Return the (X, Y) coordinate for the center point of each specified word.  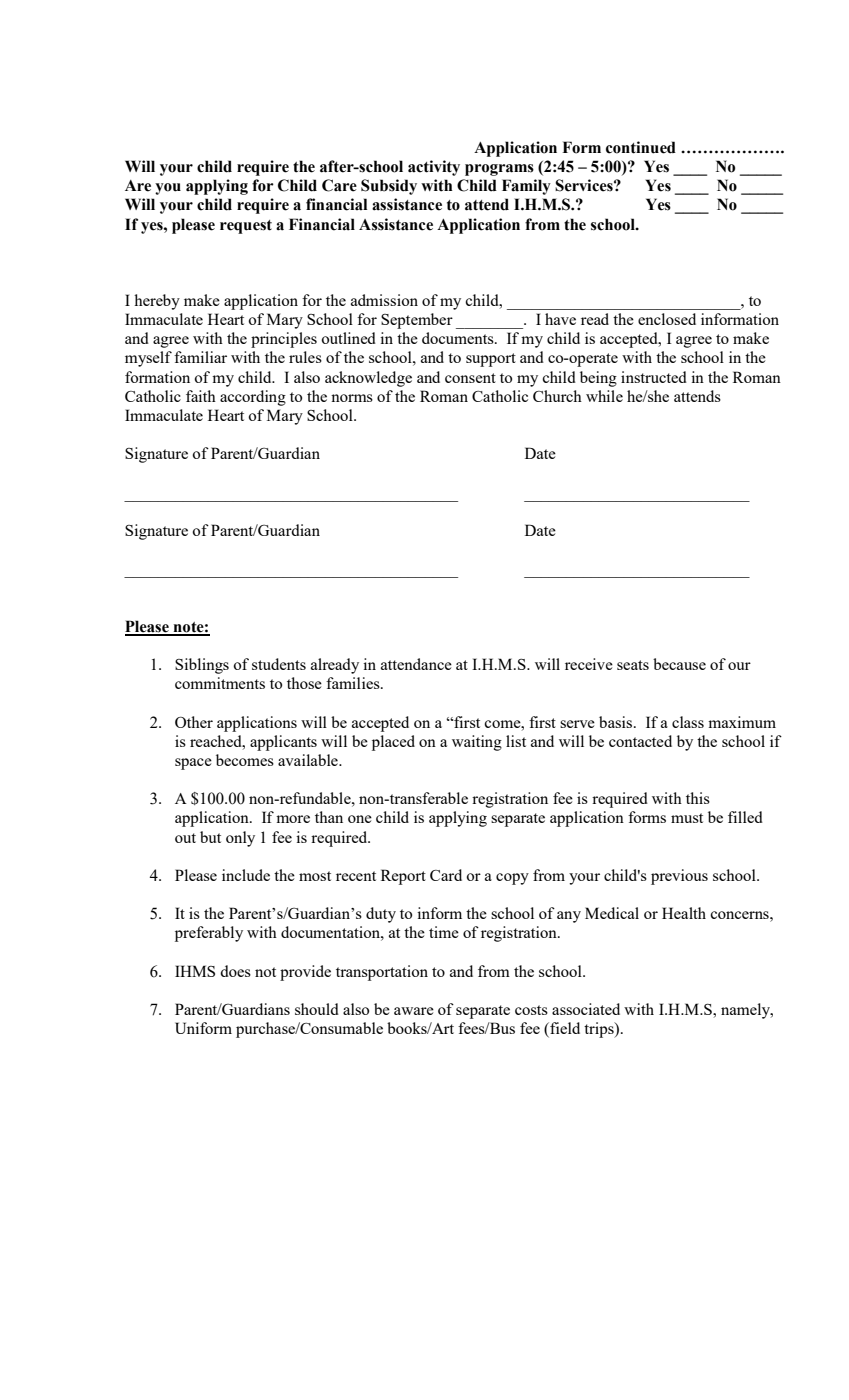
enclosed (667, 319)
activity (434, 168)
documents (459, 338)
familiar (200, 357)
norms (352, 398)
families (354, 683)
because (679, 664)
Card (446, 875)
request (246, 227)
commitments (220, 683)
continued (641, 147)
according (253, 398)
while (604, 396)
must (687, 818)
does (235, 971)
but (210, 837)
